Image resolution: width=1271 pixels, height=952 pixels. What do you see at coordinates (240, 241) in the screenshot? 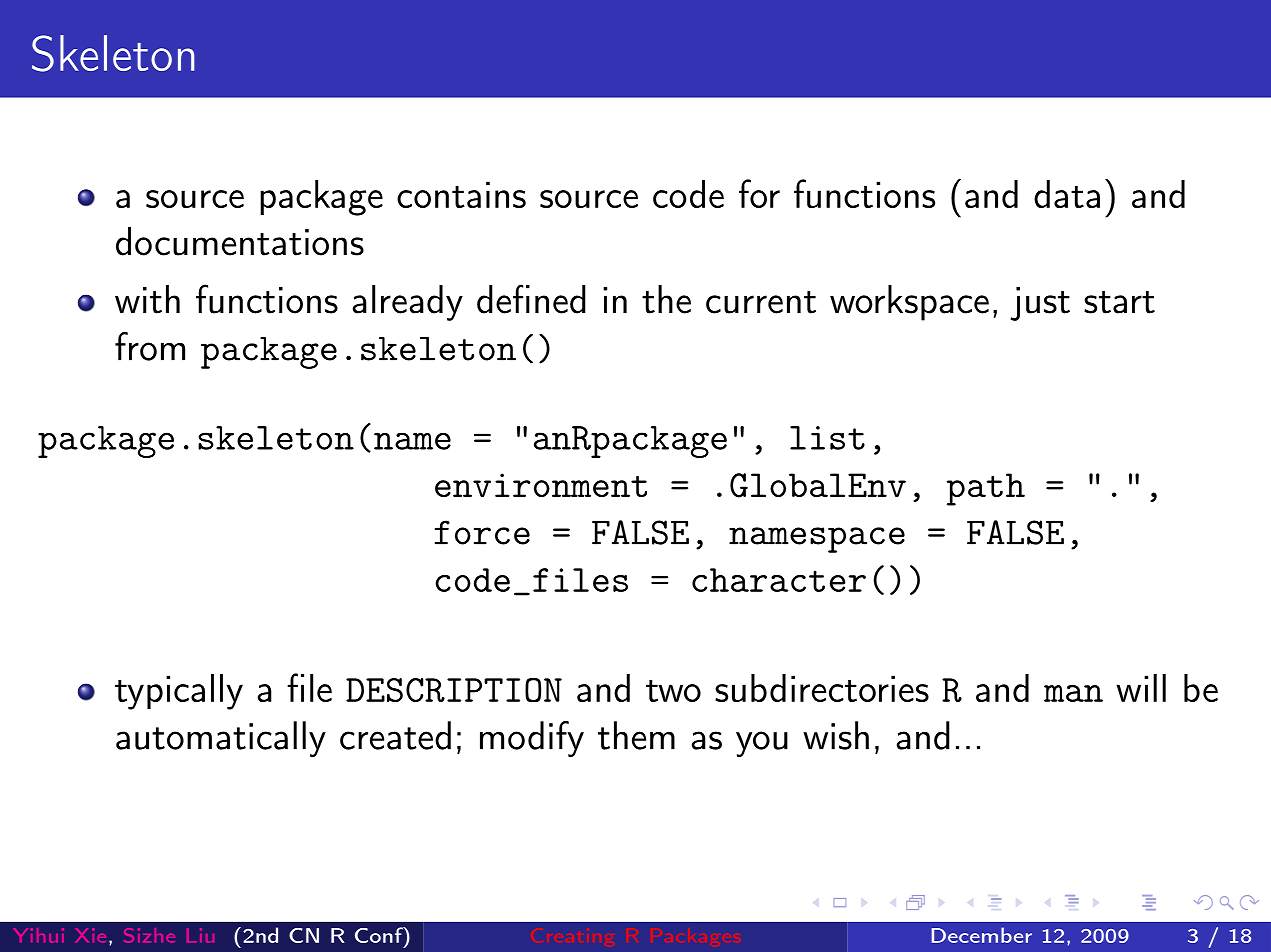
I see `documentations` at bounding box center [240, 241].
